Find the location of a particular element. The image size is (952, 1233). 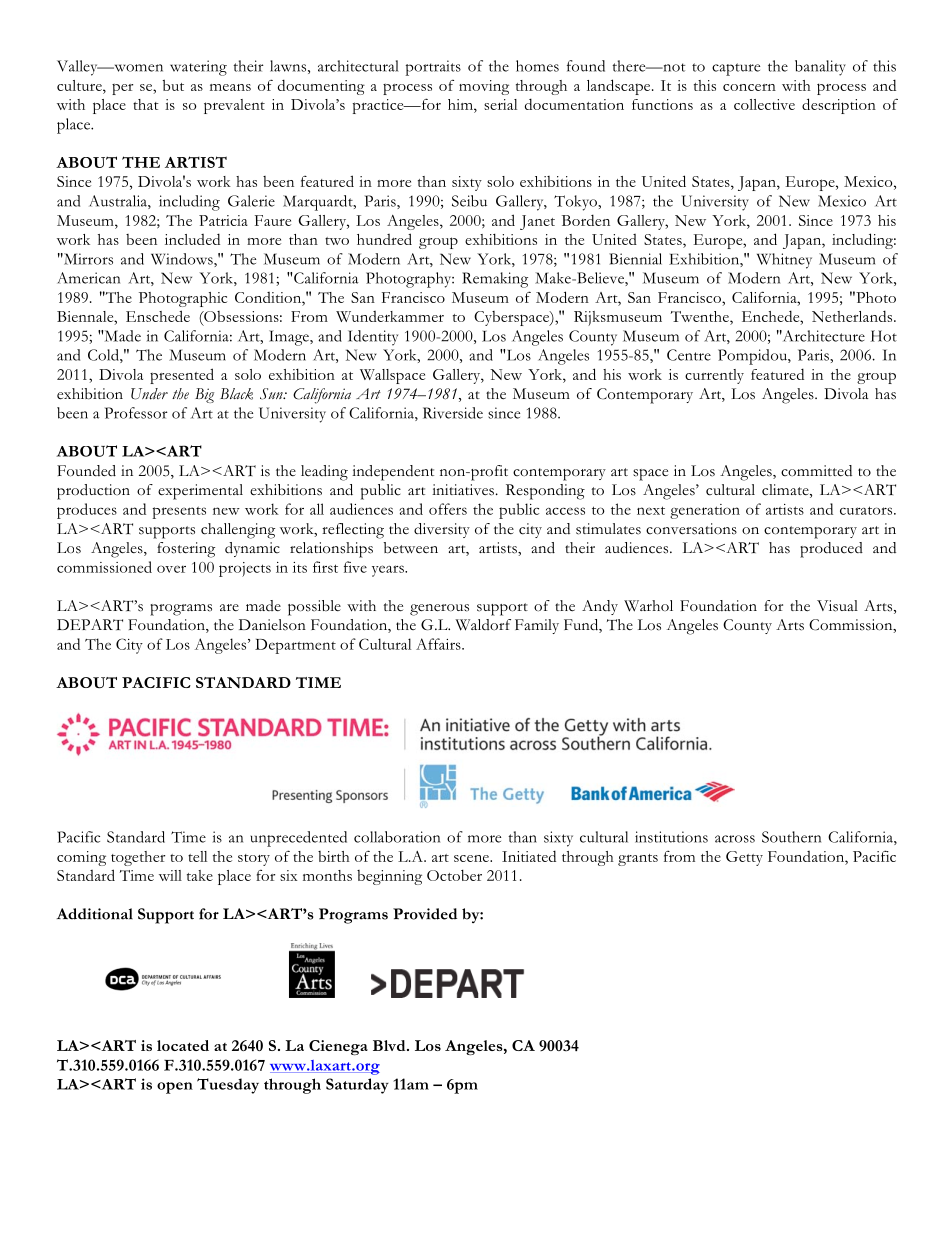

collective is located at coordinates (764, 104).
